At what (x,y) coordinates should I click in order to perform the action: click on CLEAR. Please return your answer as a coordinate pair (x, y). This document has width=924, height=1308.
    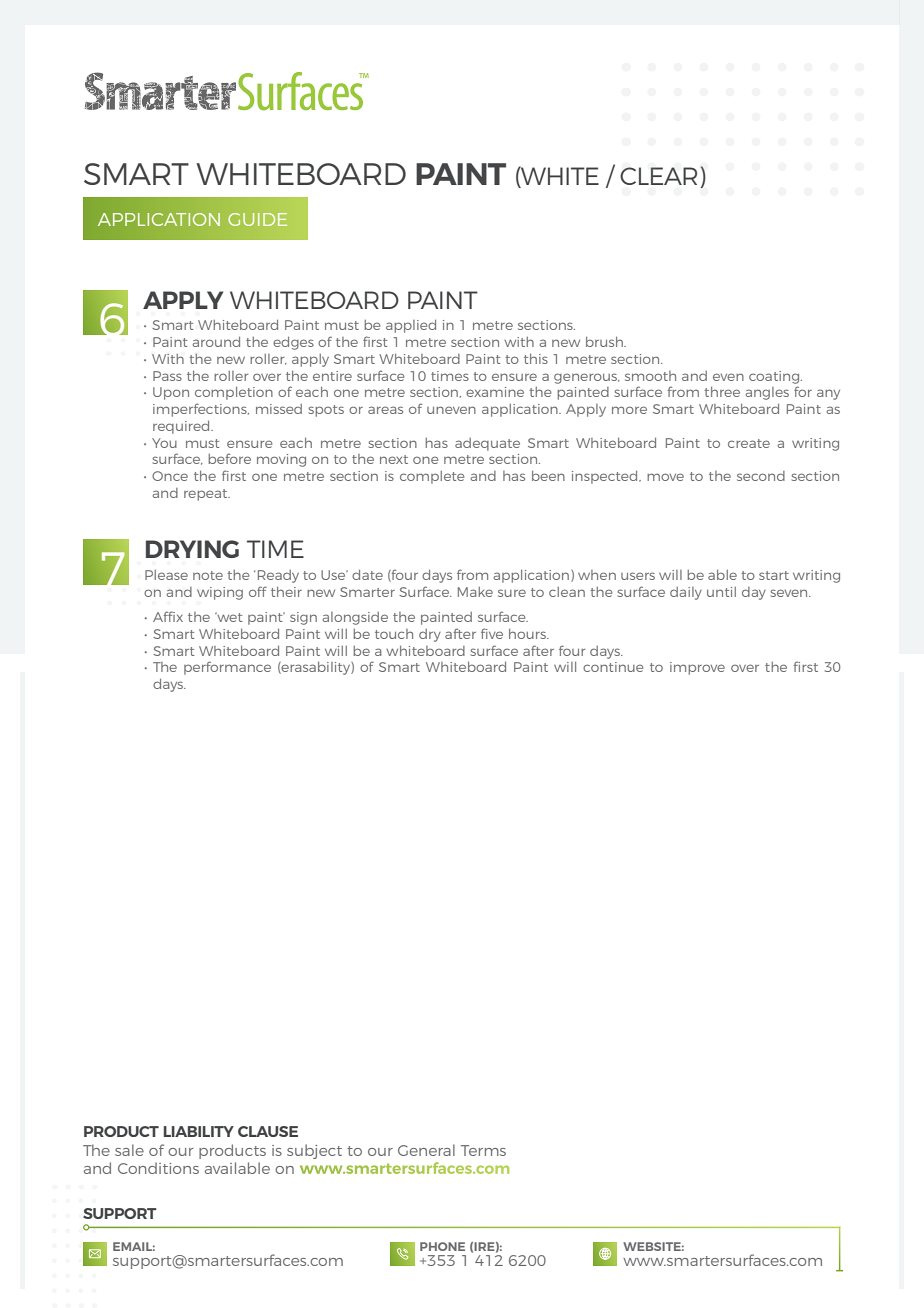
    Looking at the image, I should click on (658, 176).
